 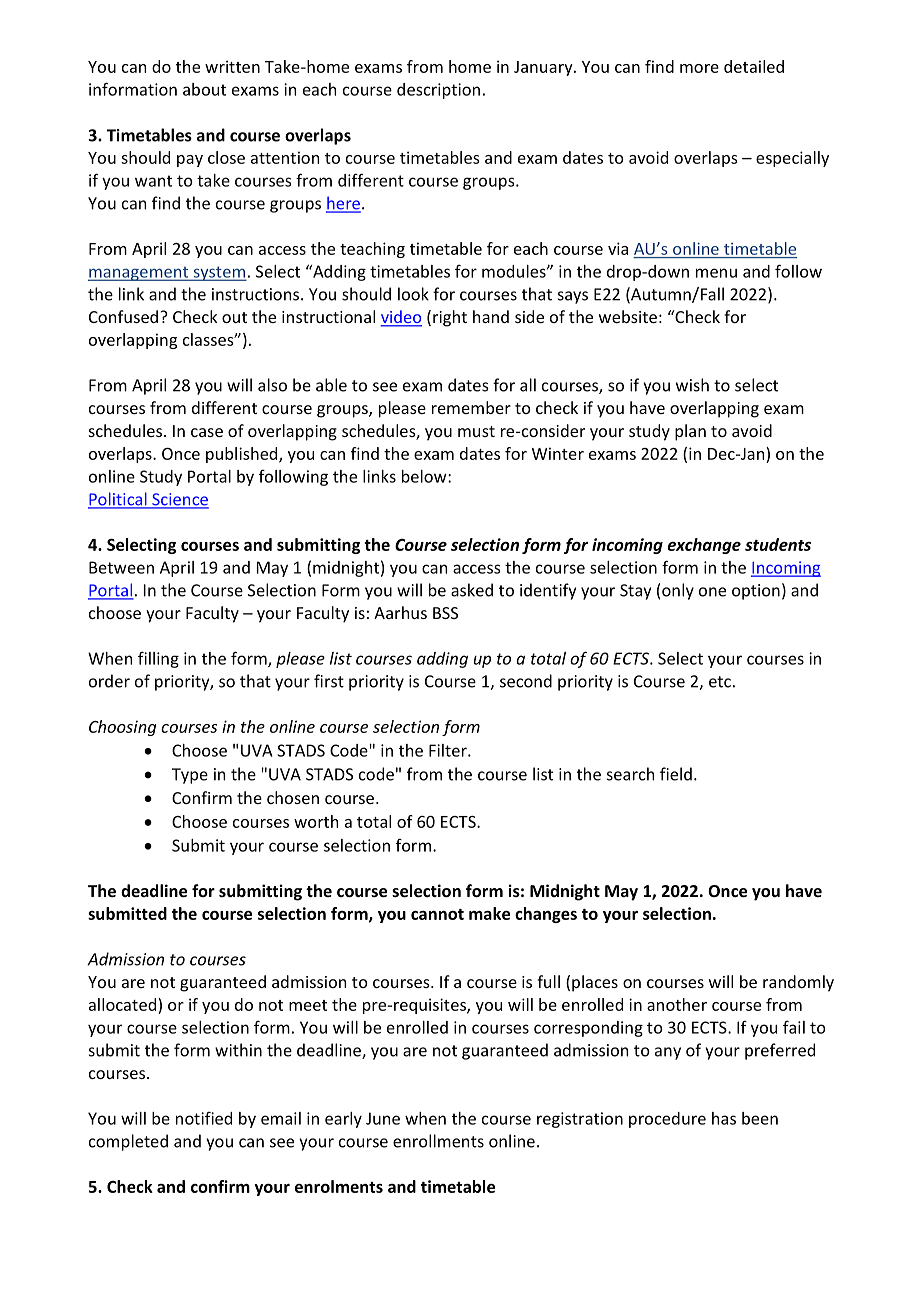 I want to click on plan, so click(x=690, y=432).
